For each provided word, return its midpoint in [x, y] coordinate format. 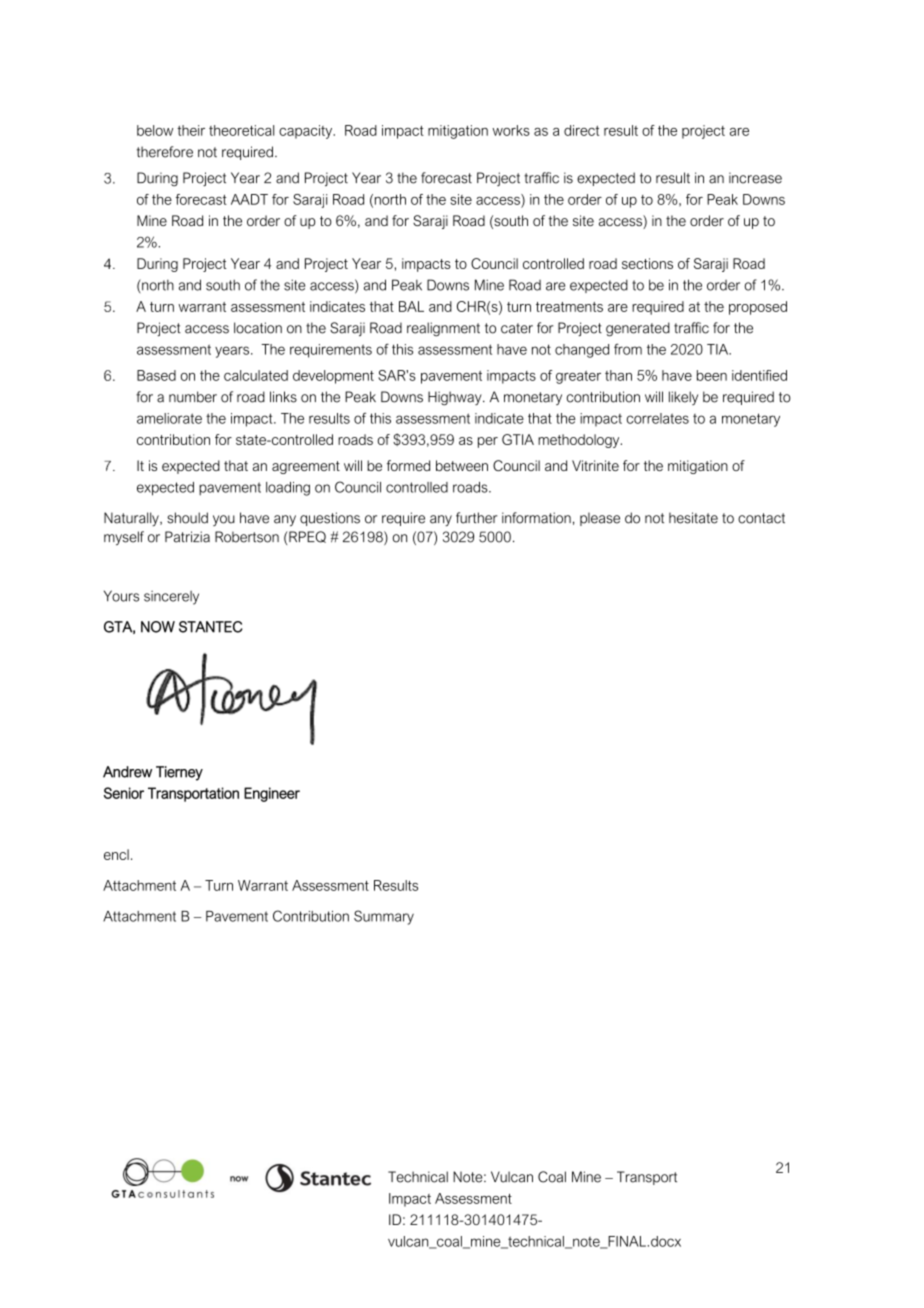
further [476, 518]
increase [755, 178]
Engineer [272, 794]
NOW [158, 627]
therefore [165, 152]
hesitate [693, 518]
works [511, 130]
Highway [456, 398]
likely [683, 398]
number [193, 397]
